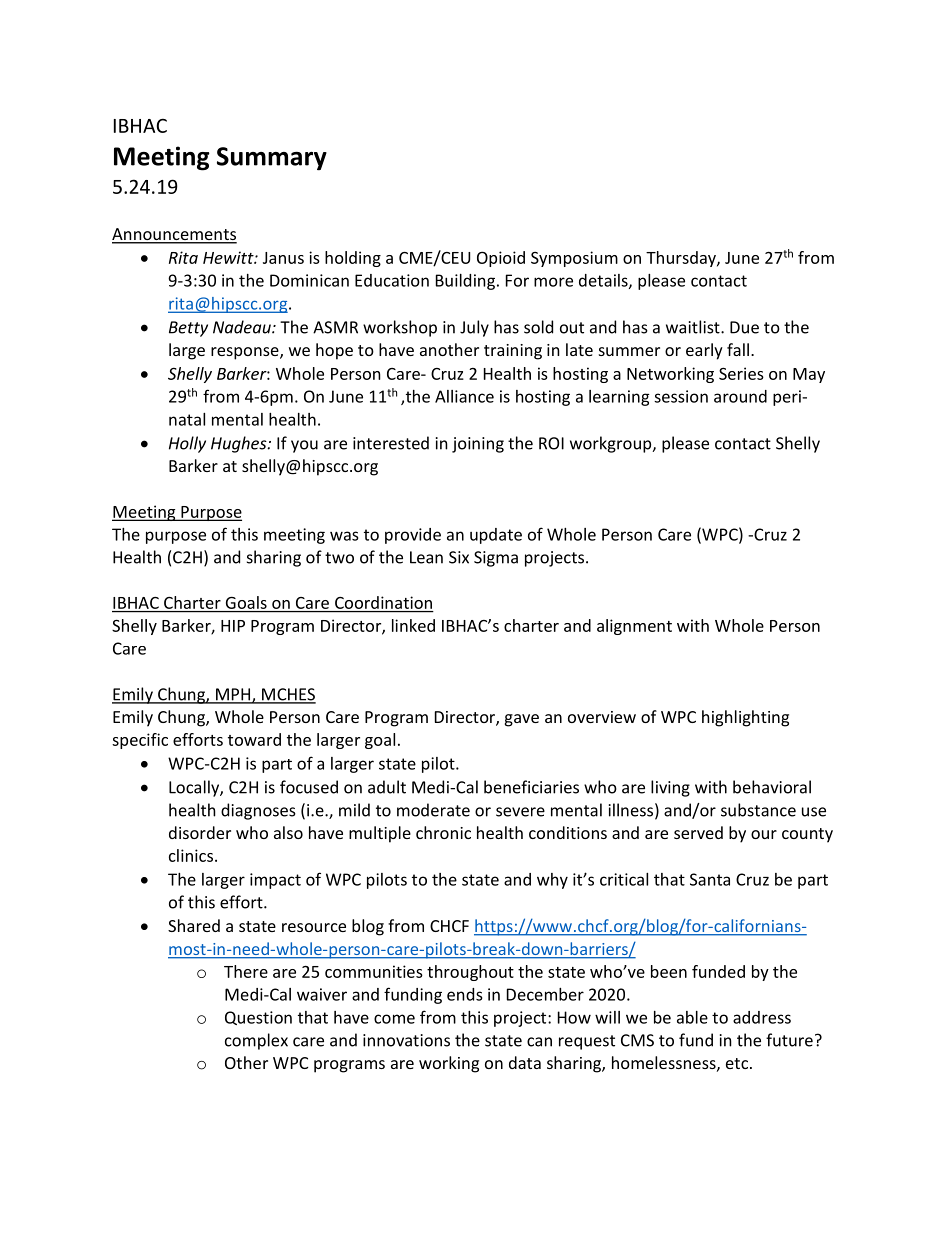 This document has height=1233, width=952. Describe the element at coordinates (682, 259) in the document. I see `Thursday` at that location.
